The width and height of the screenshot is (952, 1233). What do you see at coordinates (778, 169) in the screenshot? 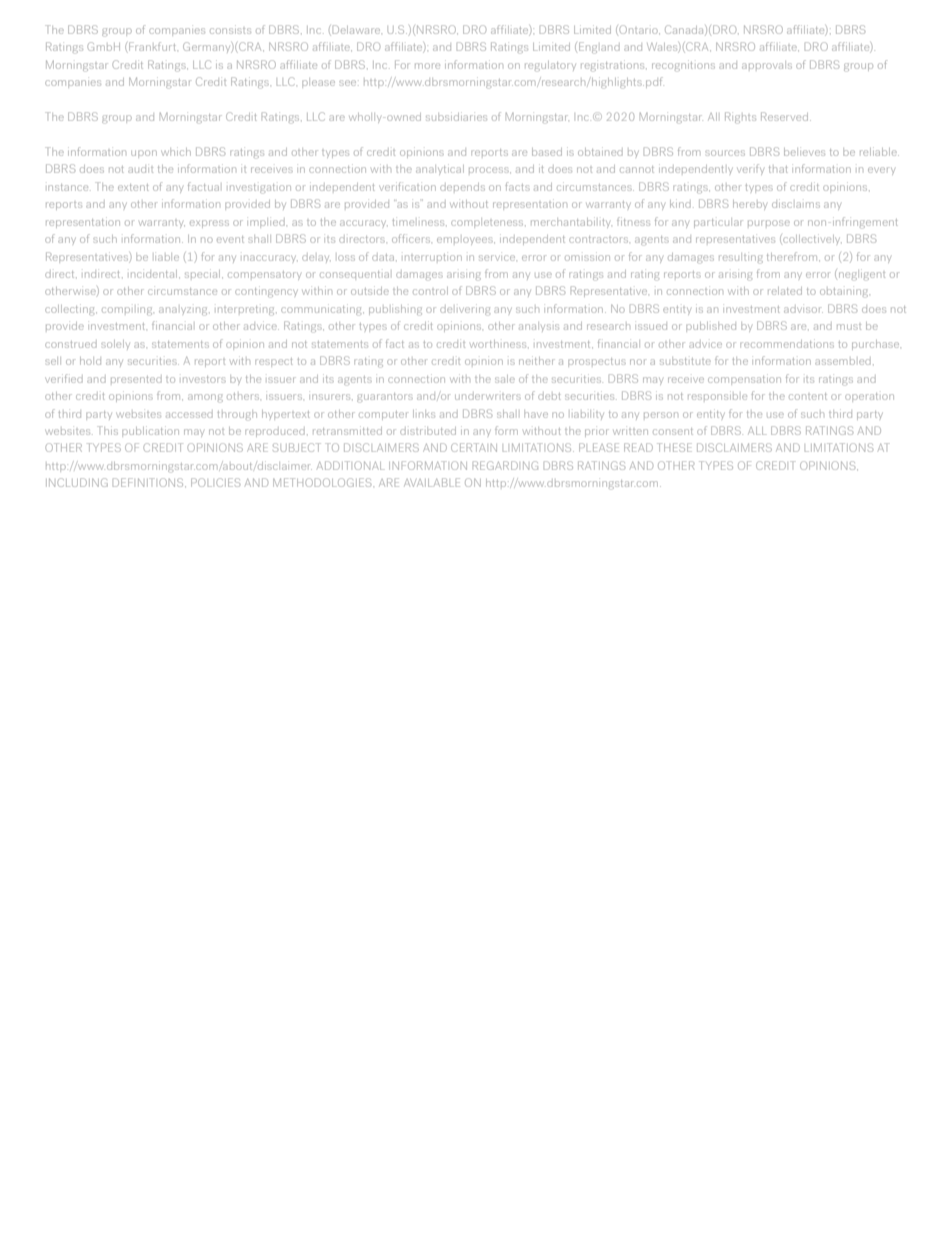
I see `that` at bounding box center [778, 169].
